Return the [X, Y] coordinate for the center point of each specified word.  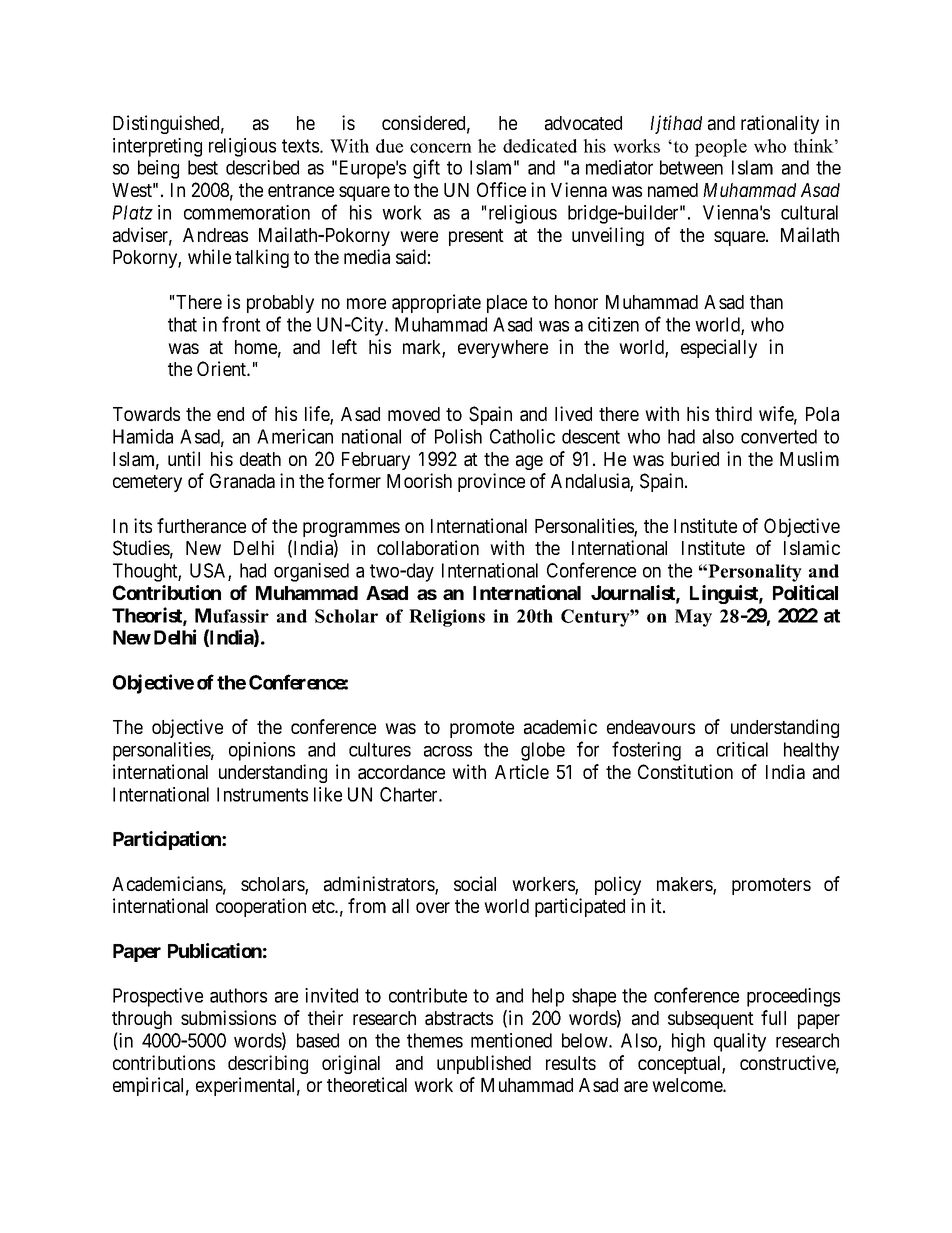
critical [742, 749]
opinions [262, 751]
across [448, 751]
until [184, 458]
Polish [458, 436]
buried [695, 458]
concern [441, 148]
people [721, 148]
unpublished [484, 1064]
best [203, 167]
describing [268, 1064]
